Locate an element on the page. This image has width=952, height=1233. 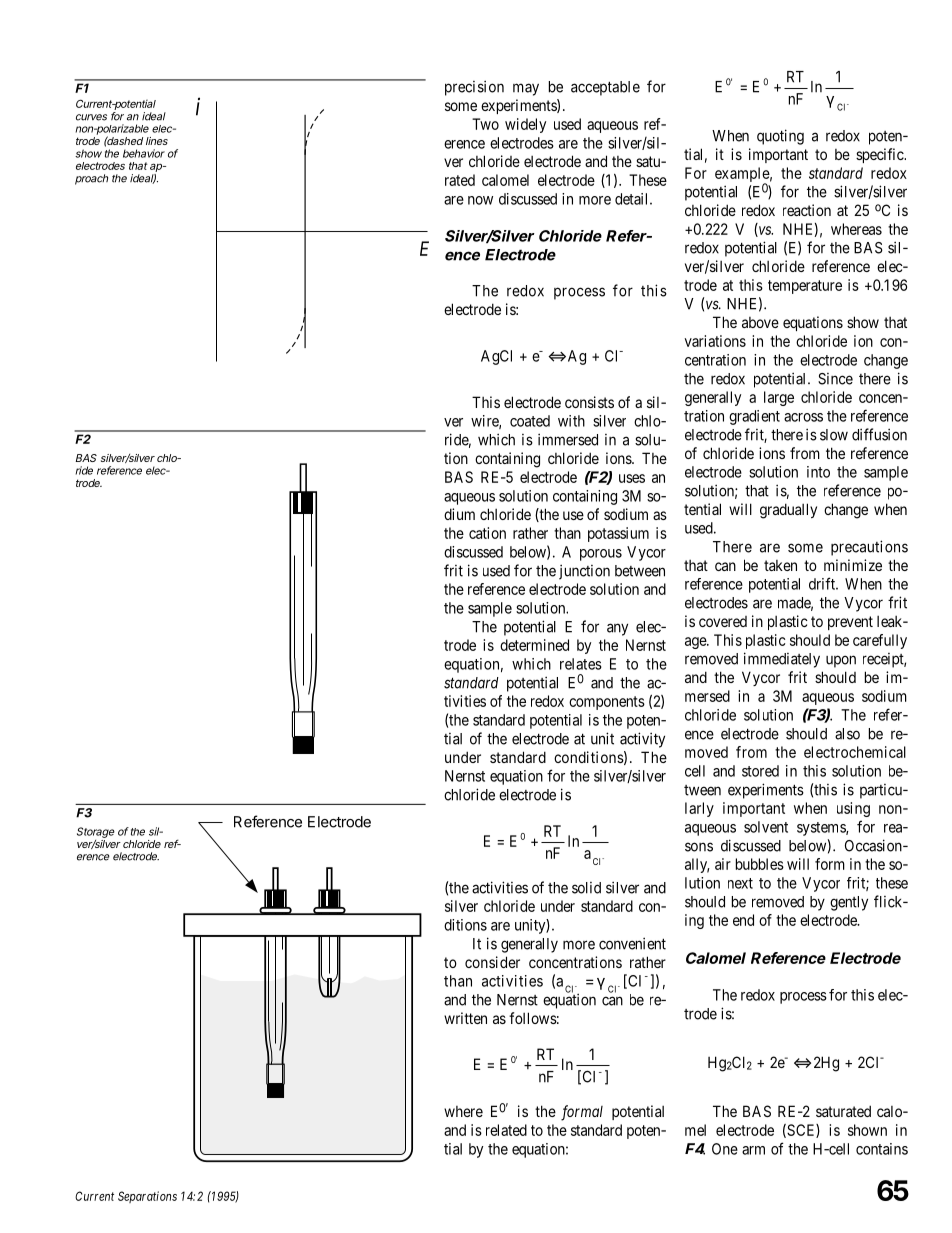
related is located at coordinates (506, 1130).
